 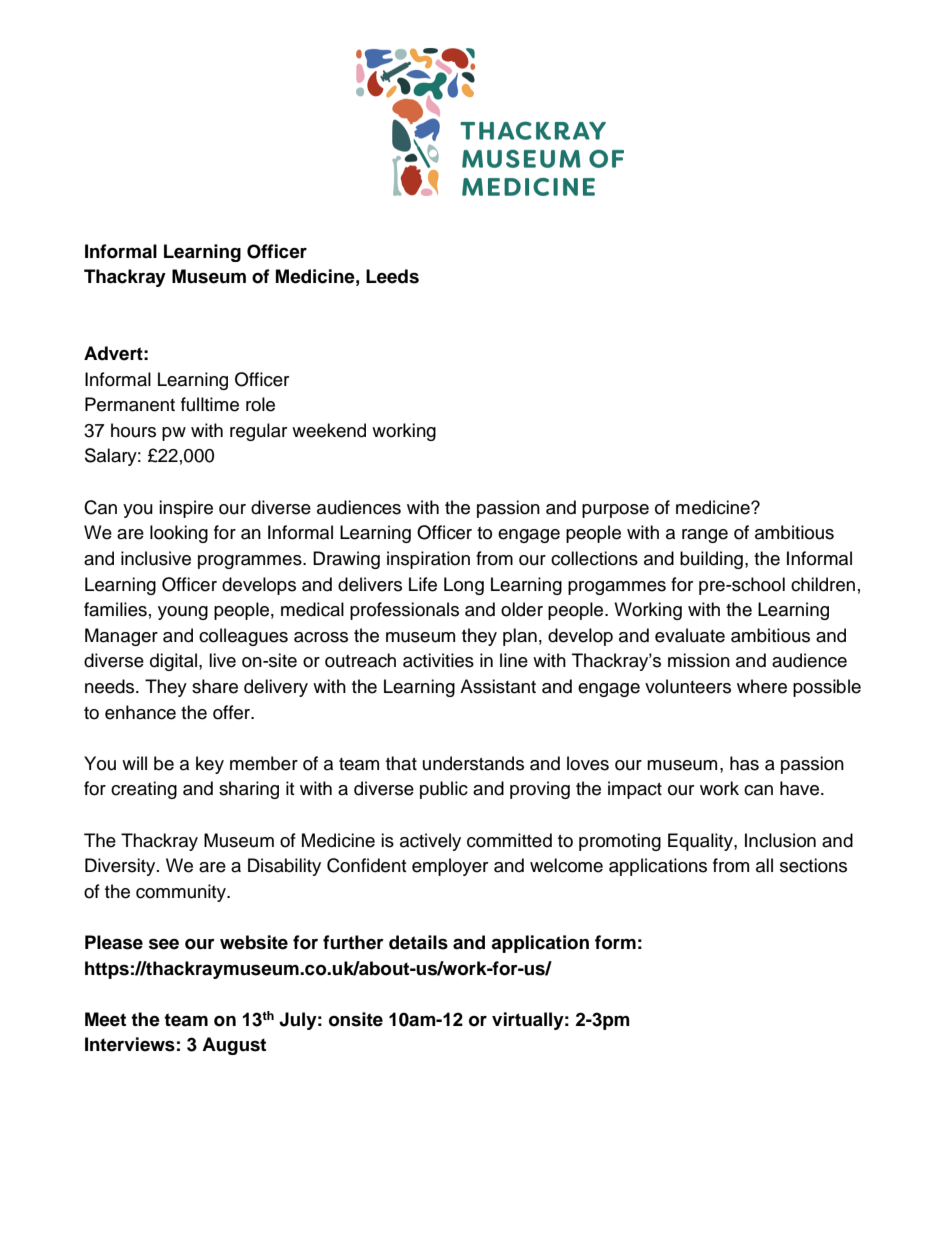 I want to click on activities, so click(x=438, y=660).
